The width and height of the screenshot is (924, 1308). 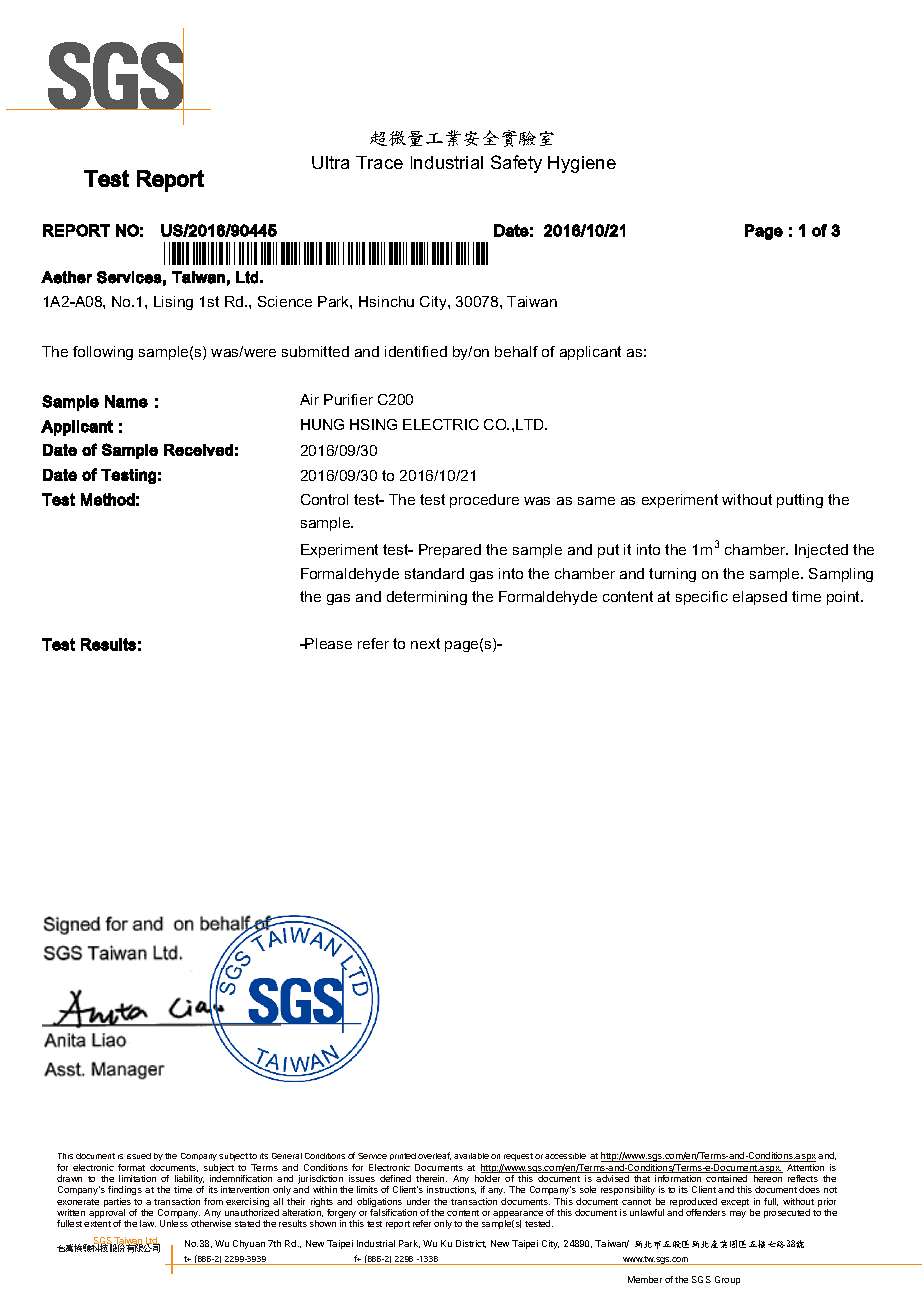 I want to click on follow, so click(x=93, y=351).
